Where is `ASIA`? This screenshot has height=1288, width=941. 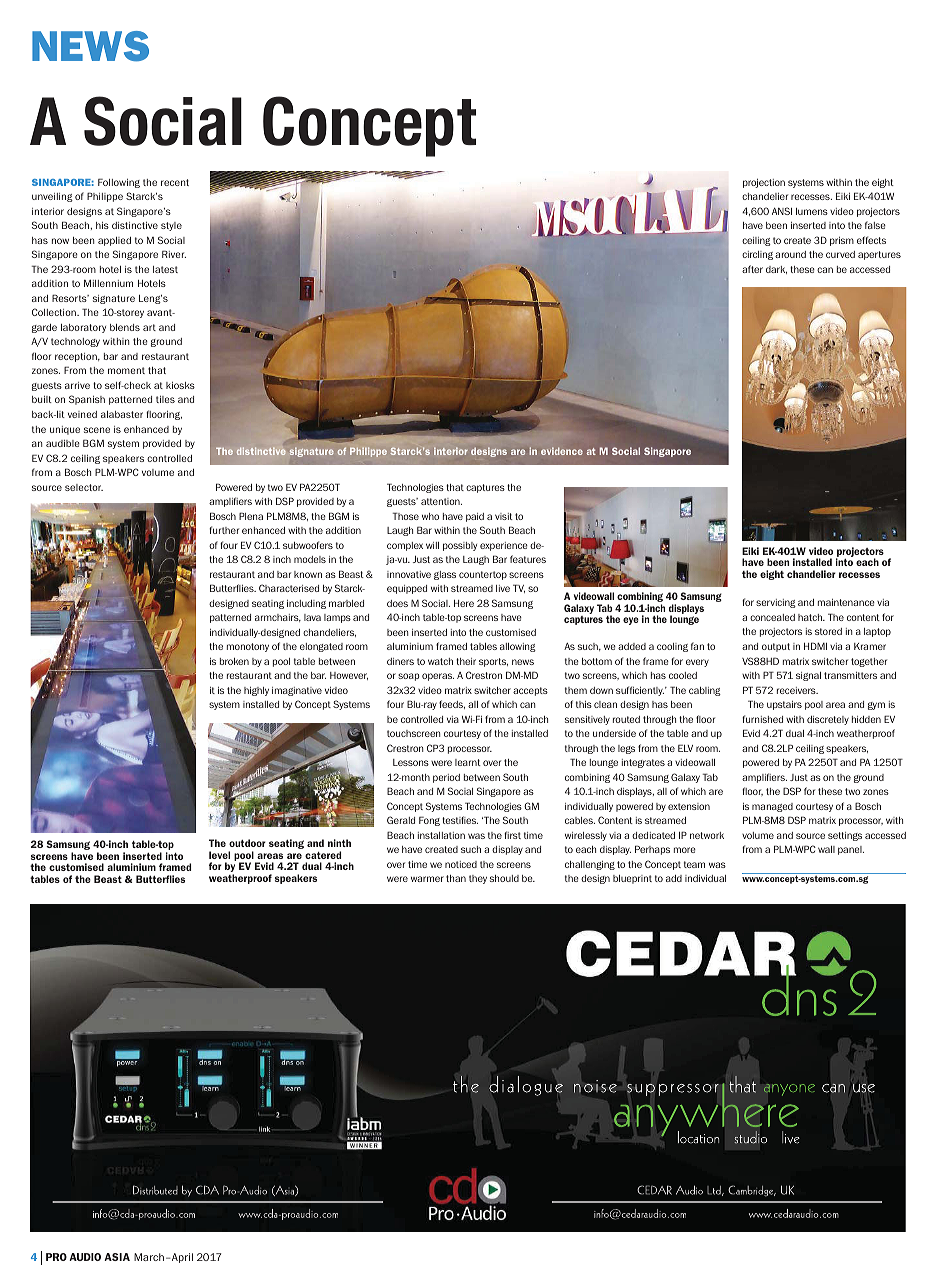 ASIA is located at coordinates (117, 1257).
